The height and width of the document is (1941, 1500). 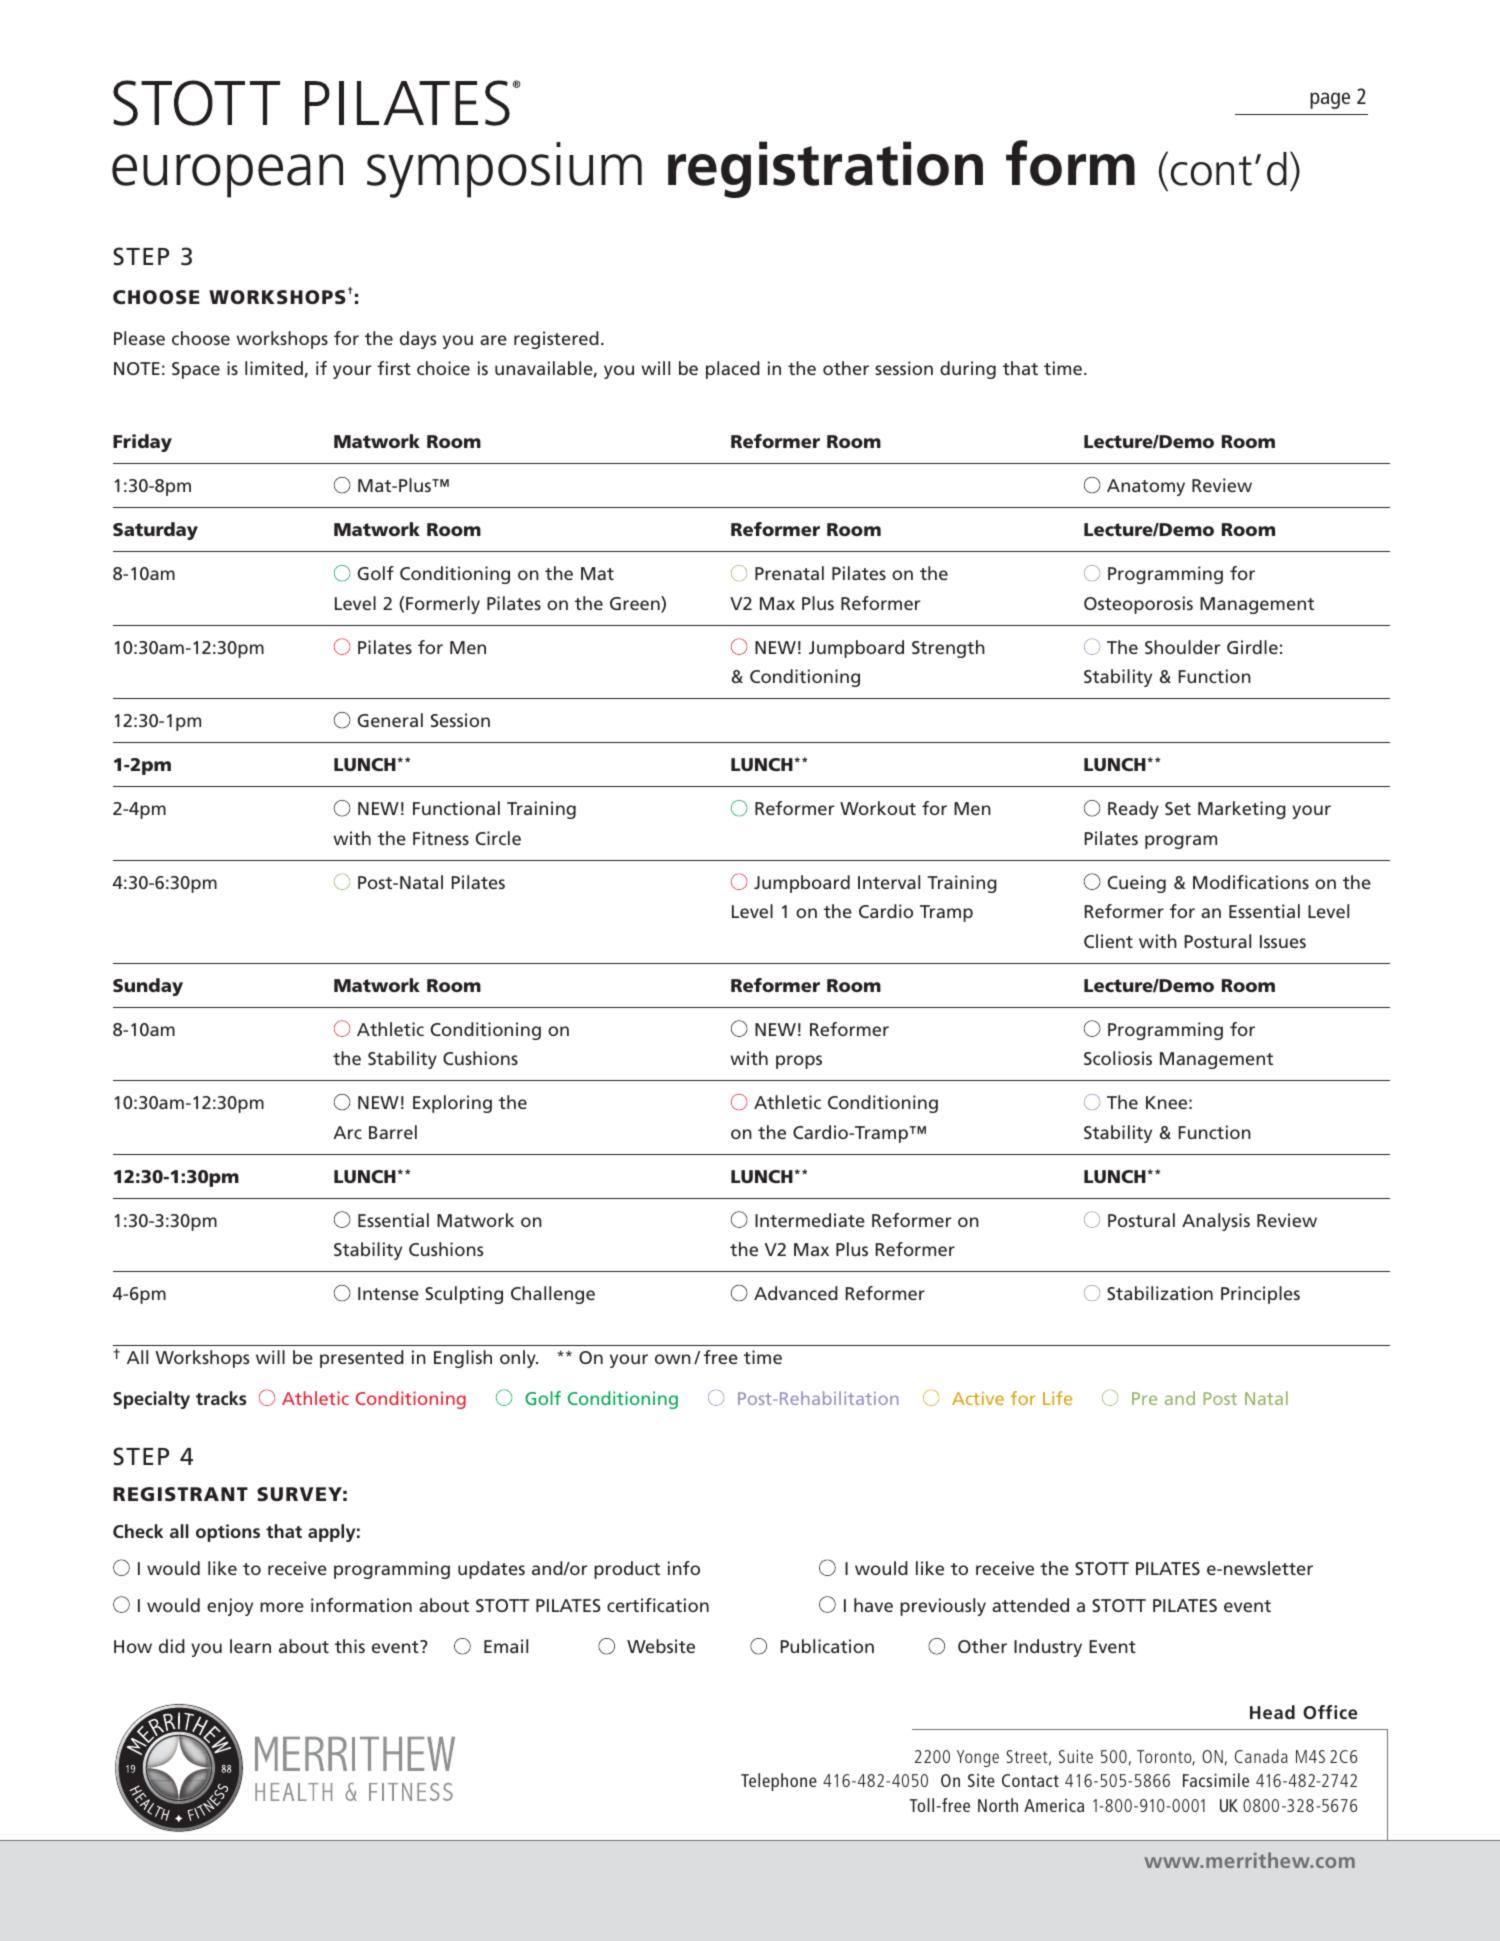 I want to click on learn, so click(x=250, y=1646).
